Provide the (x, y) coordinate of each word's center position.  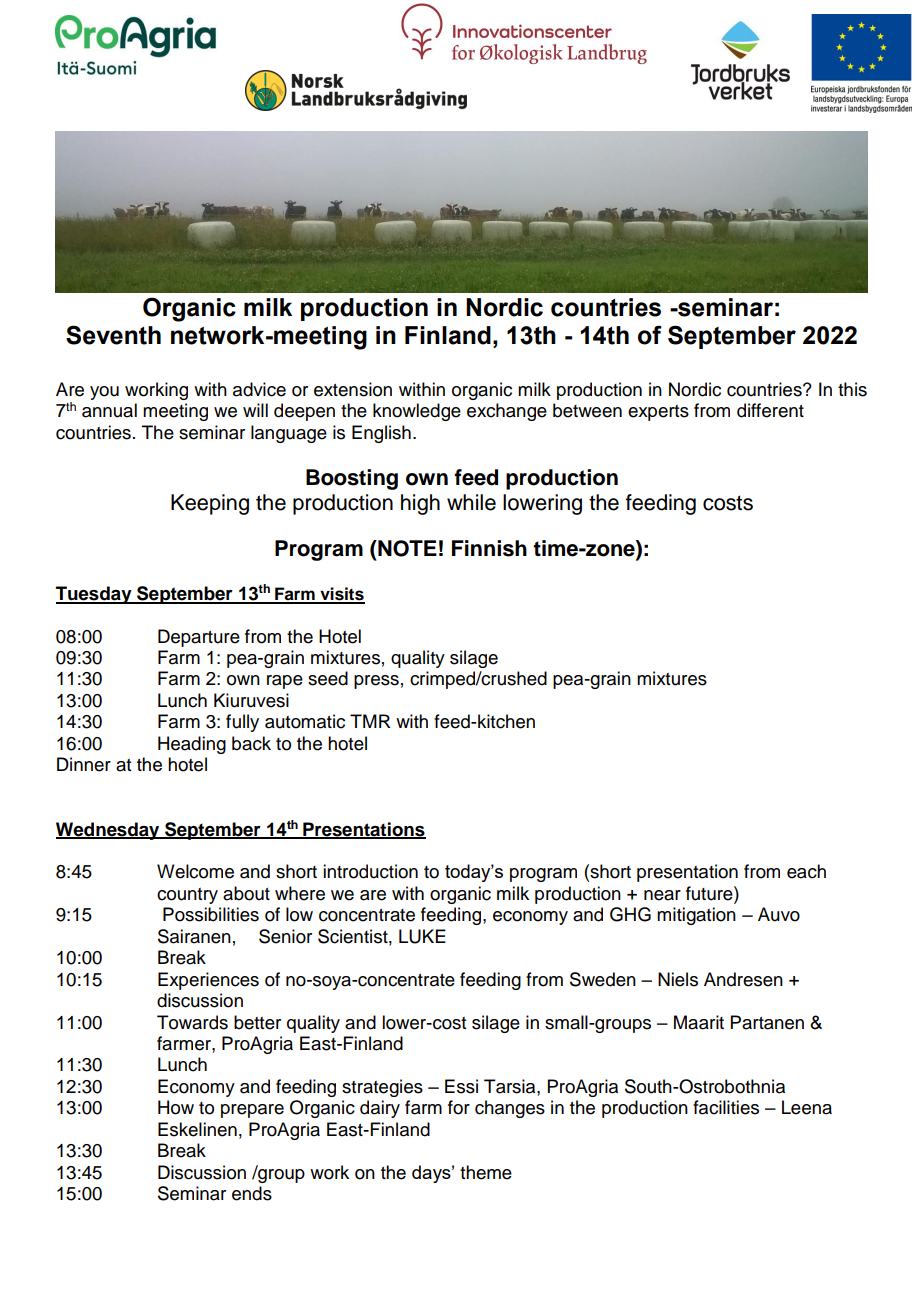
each (806, 871)
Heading (192, 745)
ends (252, 1193)
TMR (370, 721)
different (770, 410)
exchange (507, 412)
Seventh (113, 335)
